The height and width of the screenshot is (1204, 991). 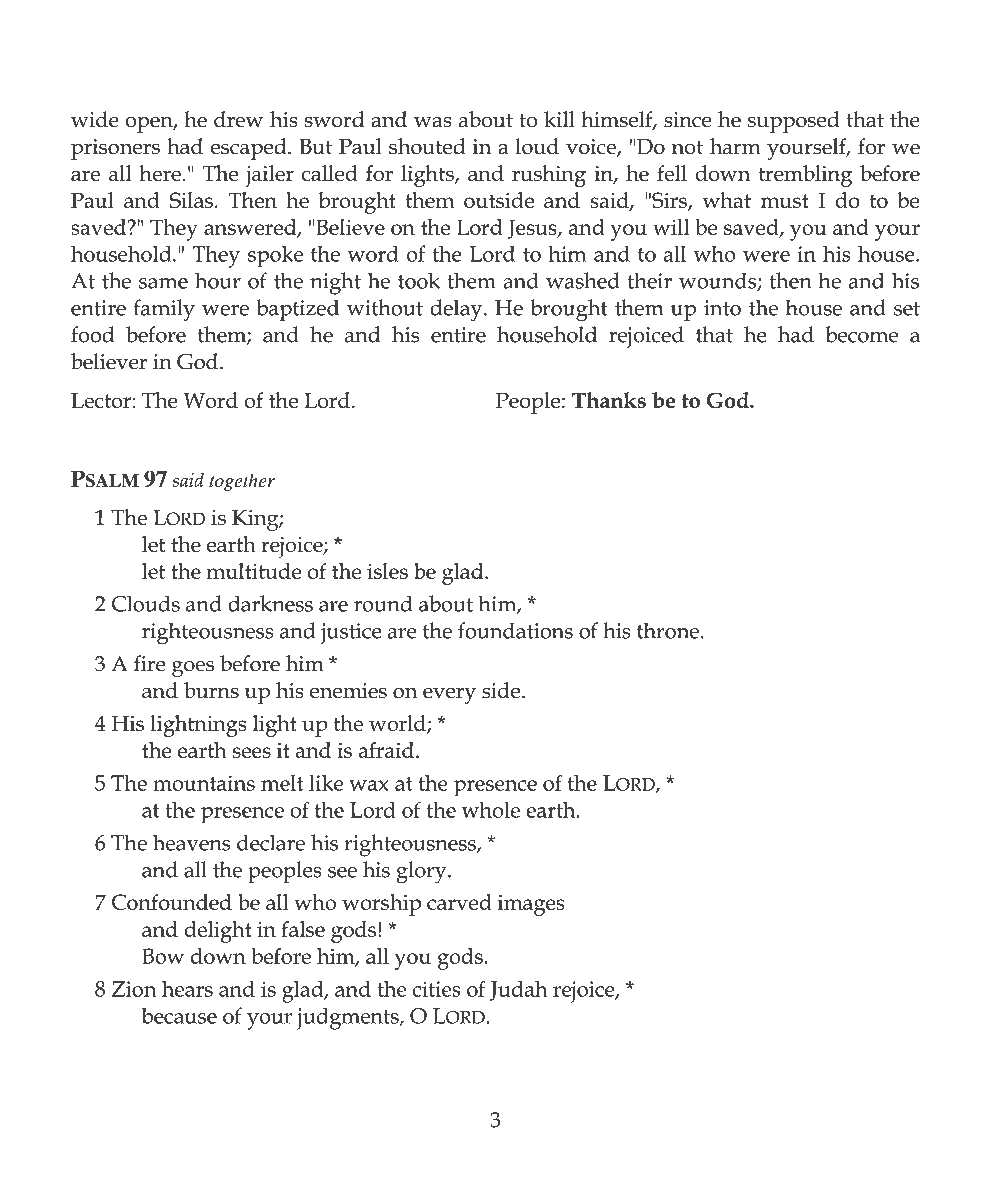 What do you see at coordinates (862, 334) in the screenshot?
I see `become` at bounding box center [862, 334].
